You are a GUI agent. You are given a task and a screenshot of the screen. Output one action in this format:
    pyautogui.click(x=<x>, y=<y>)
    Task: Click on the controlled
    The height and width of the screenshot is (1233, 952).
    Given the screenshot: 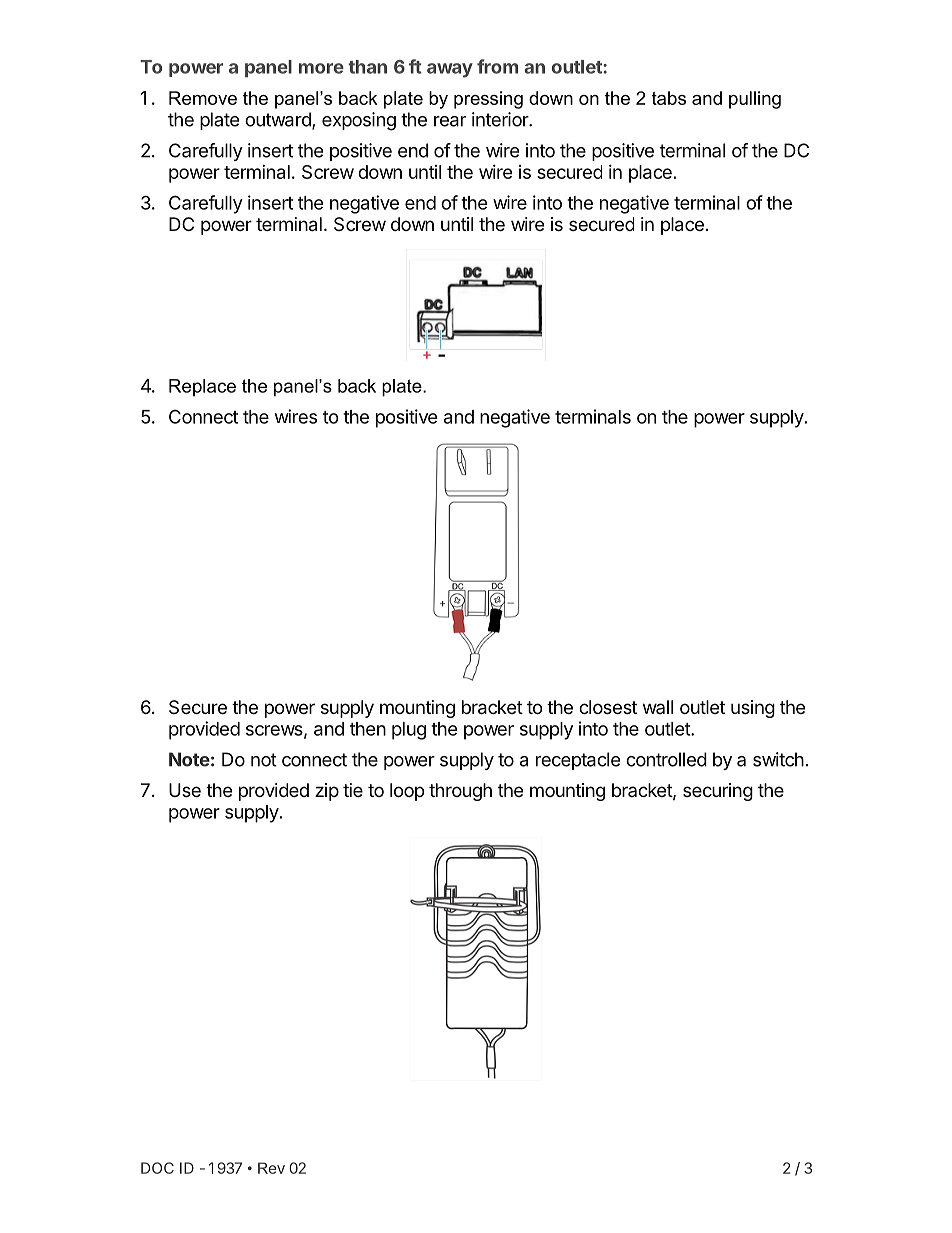 What is the action you would take?
    pyautogui.click(x=666, y=759)
